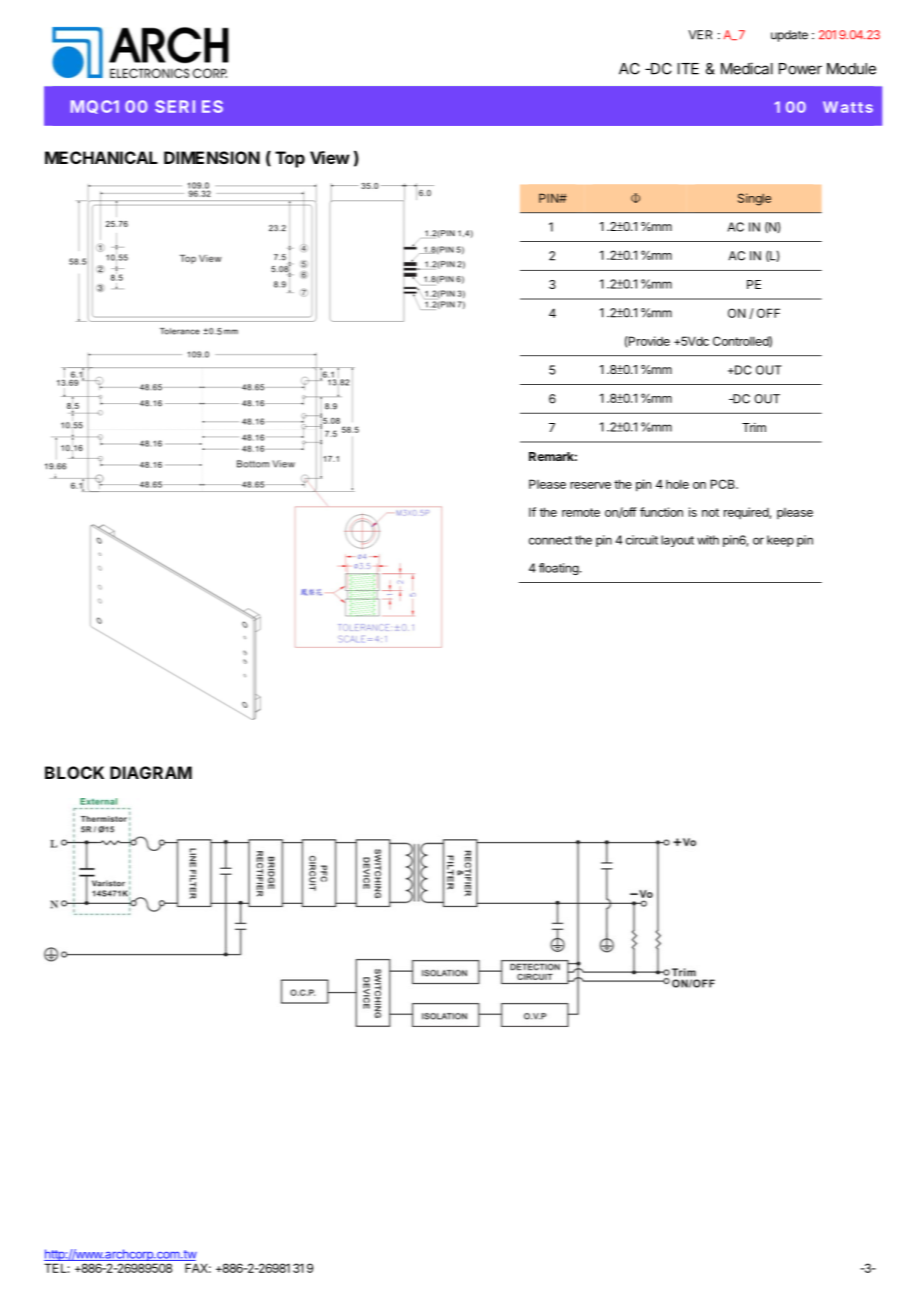  What do you see at coordinates (754, 199) in the image?
I see `Single` at bounding box center [754, 199].
